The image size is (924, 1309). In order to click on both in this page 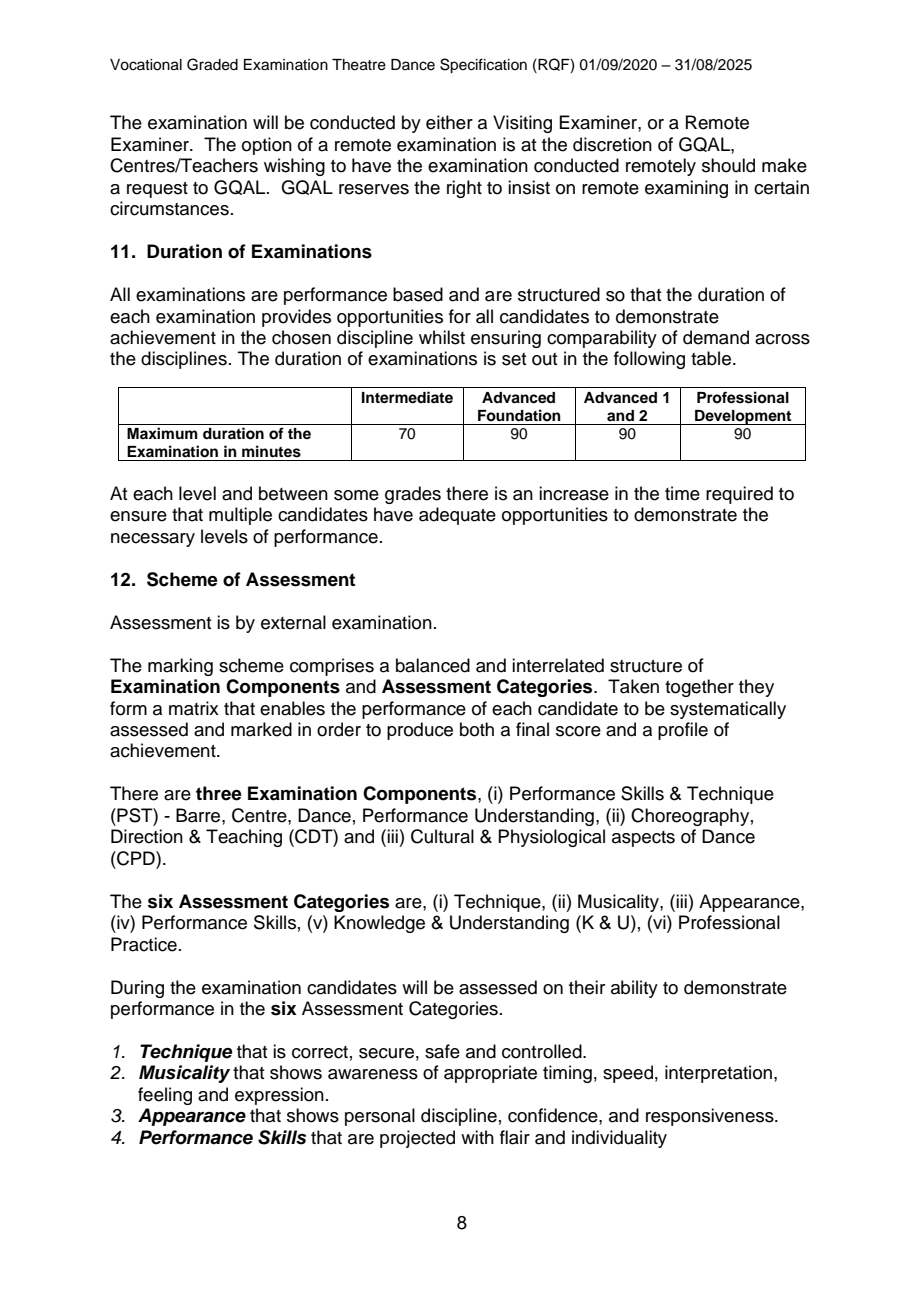, I will do `click(477, 729)`.
